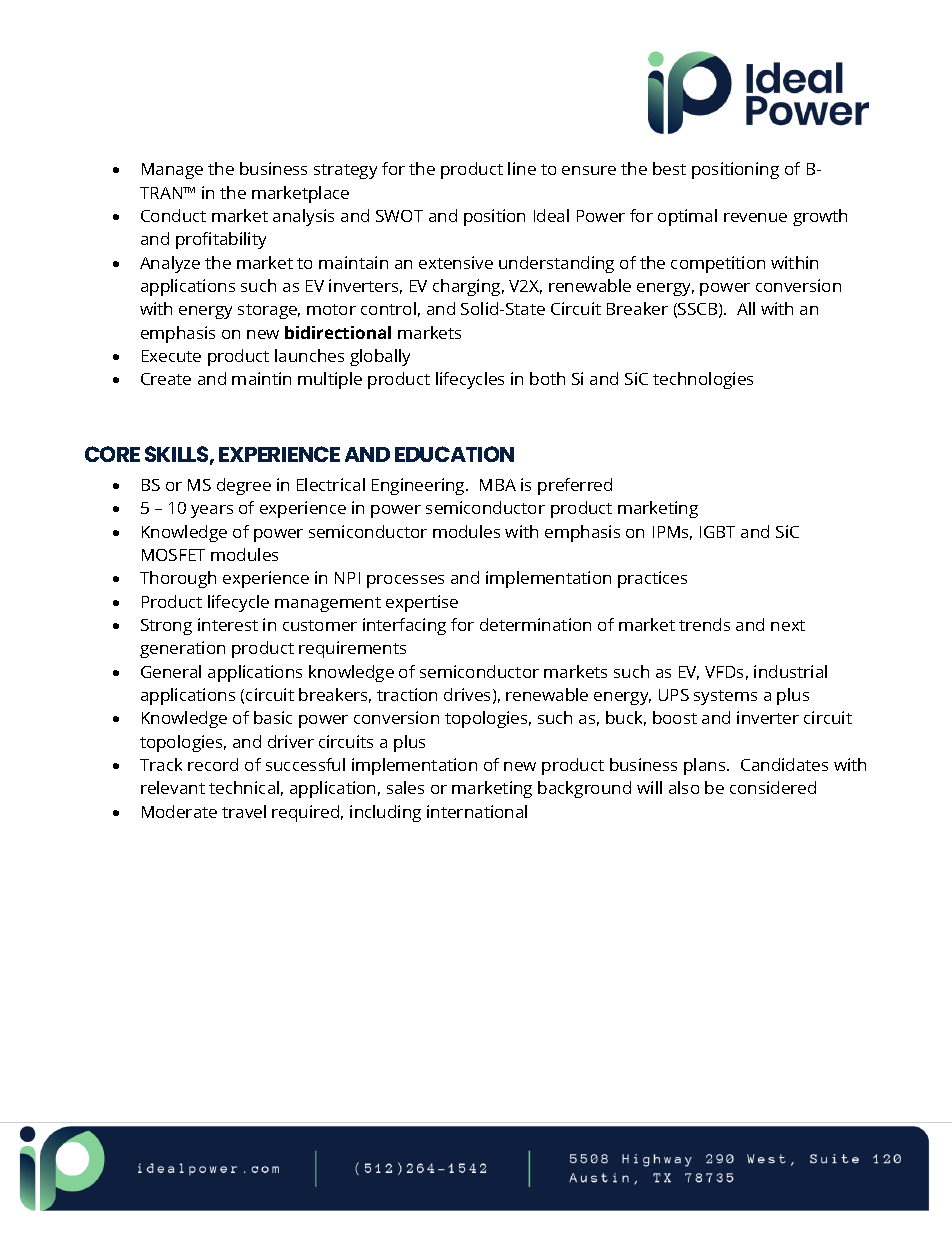  What do you see at coordinates (704, 624) in the page?
I see `trends` at bounding box center [704, 624].
